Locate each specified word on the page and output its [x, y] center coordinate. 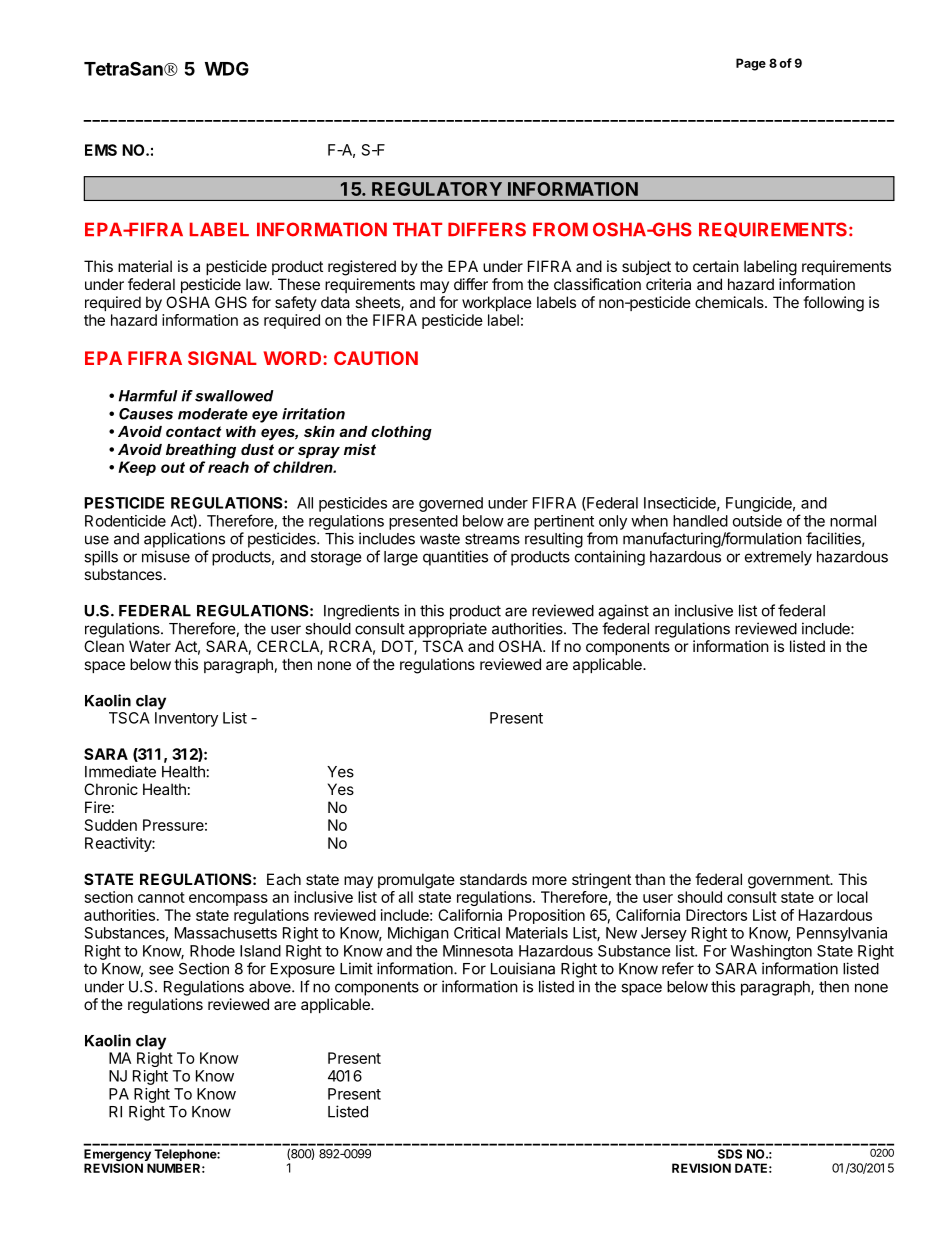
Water [150, 646]
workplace [497, 303]
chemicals [730, 302]
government [789, 881]
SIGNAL [222, 358]
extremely [778, 558]
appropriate [448, 630]
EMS [101, 150]
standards [493, 879]
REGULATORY [437, 189]
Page [751, 64]
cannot [161, 897]
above [271, 987]
